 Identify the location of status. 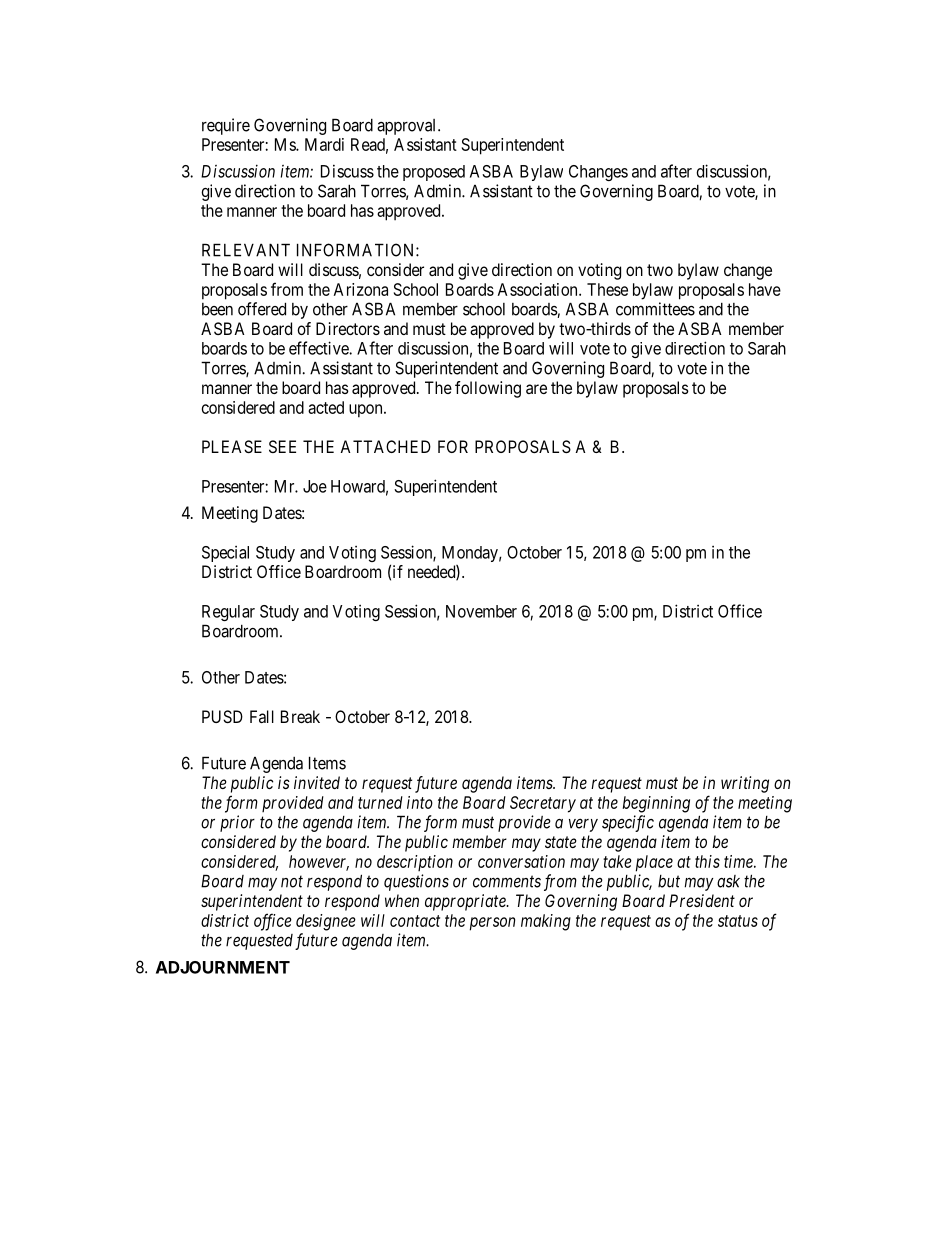
(738, 921).
